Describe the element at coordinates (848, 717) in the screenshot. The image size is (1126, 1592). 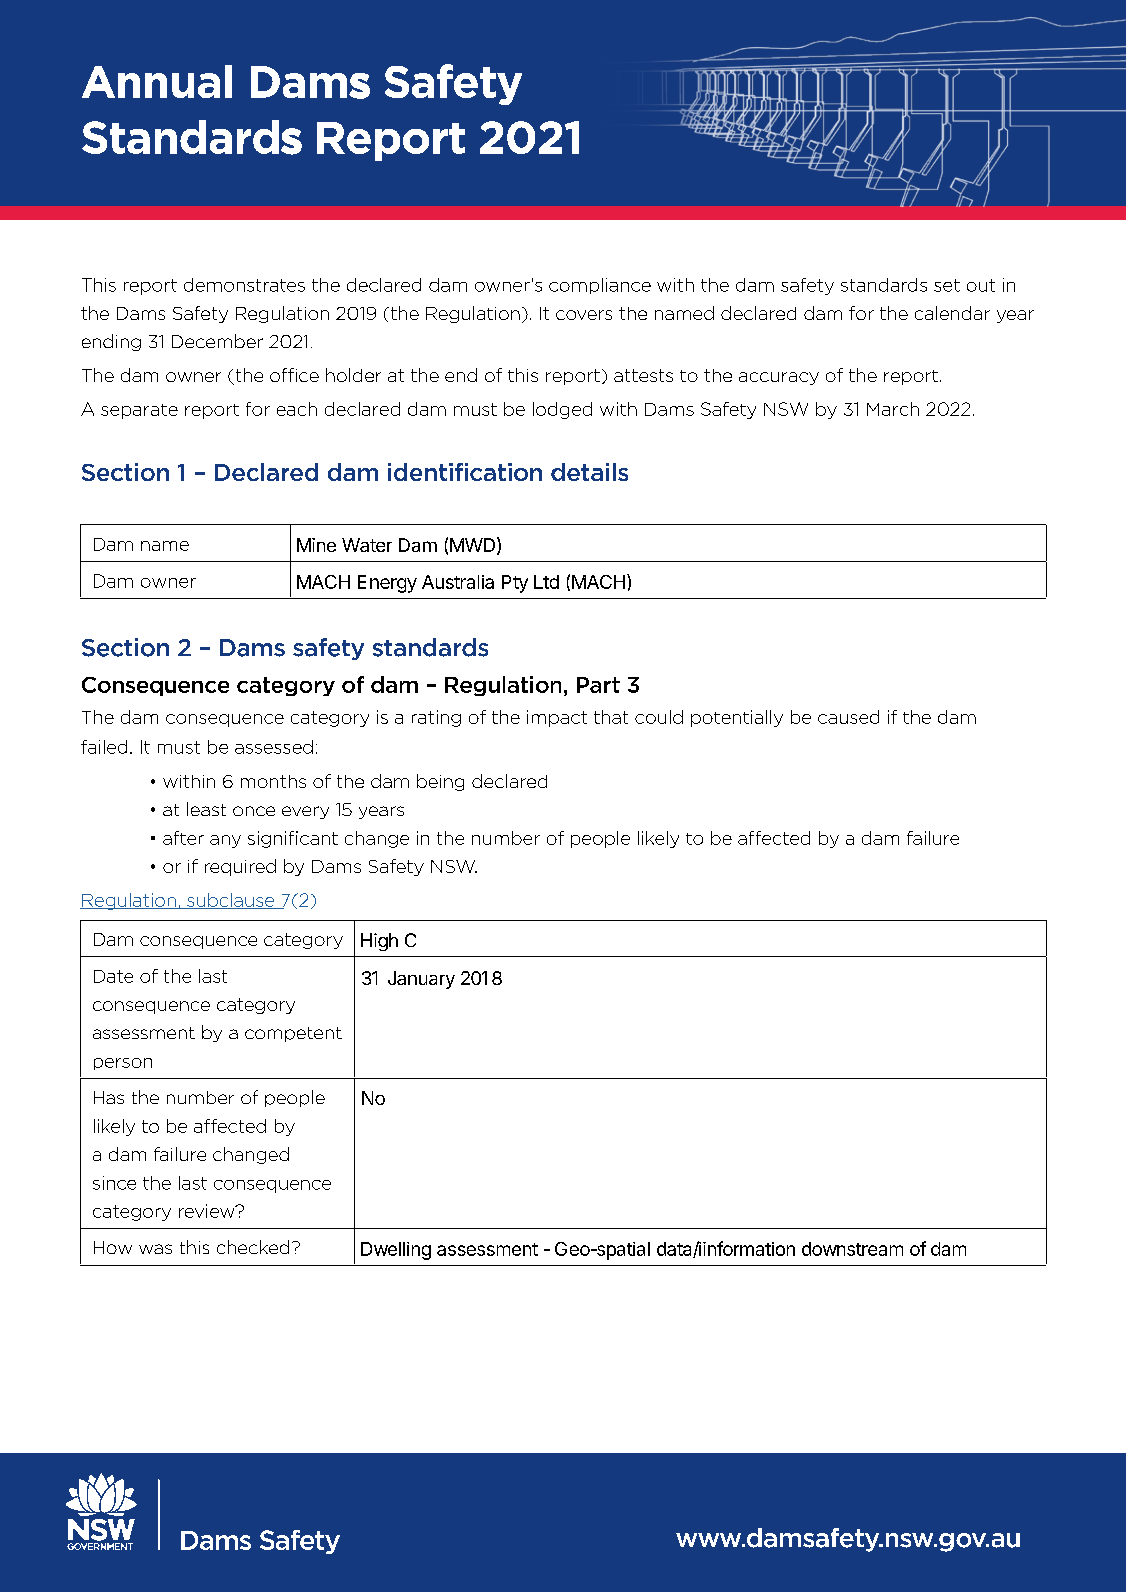
I see `caused` at that location.
